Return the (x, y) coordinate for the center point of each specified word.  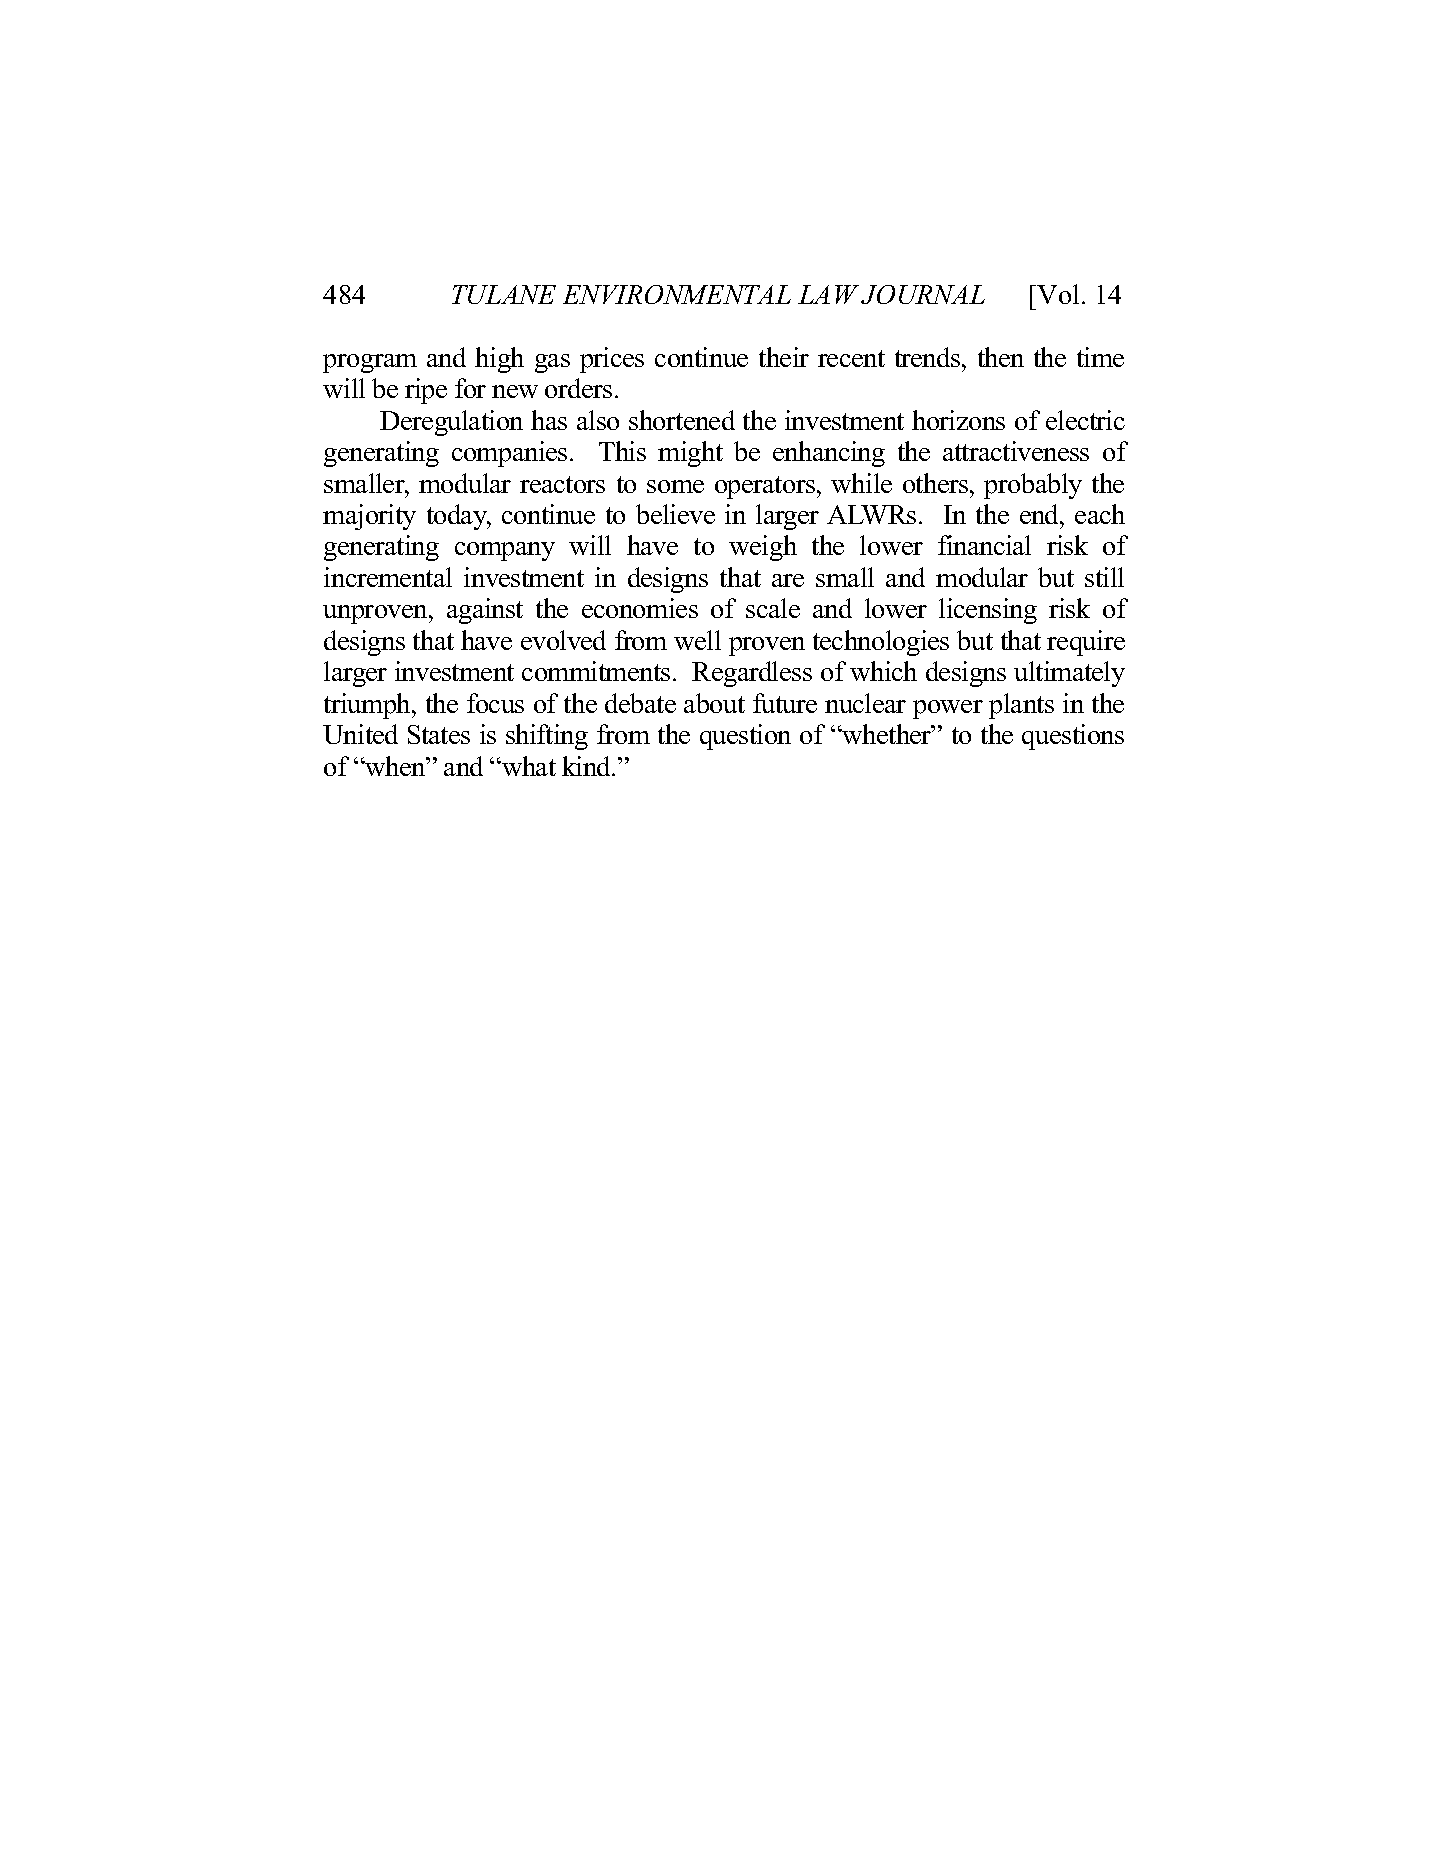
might (690, 454)
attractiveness (1016, 451)
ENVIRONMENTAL (677, 294)
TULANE (504, 294)
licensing (988, 611)
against (485, 611)
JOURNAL (923, 294)
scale (773, 608)
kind (588, 766)
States (439, 734)
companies (509, 454)
